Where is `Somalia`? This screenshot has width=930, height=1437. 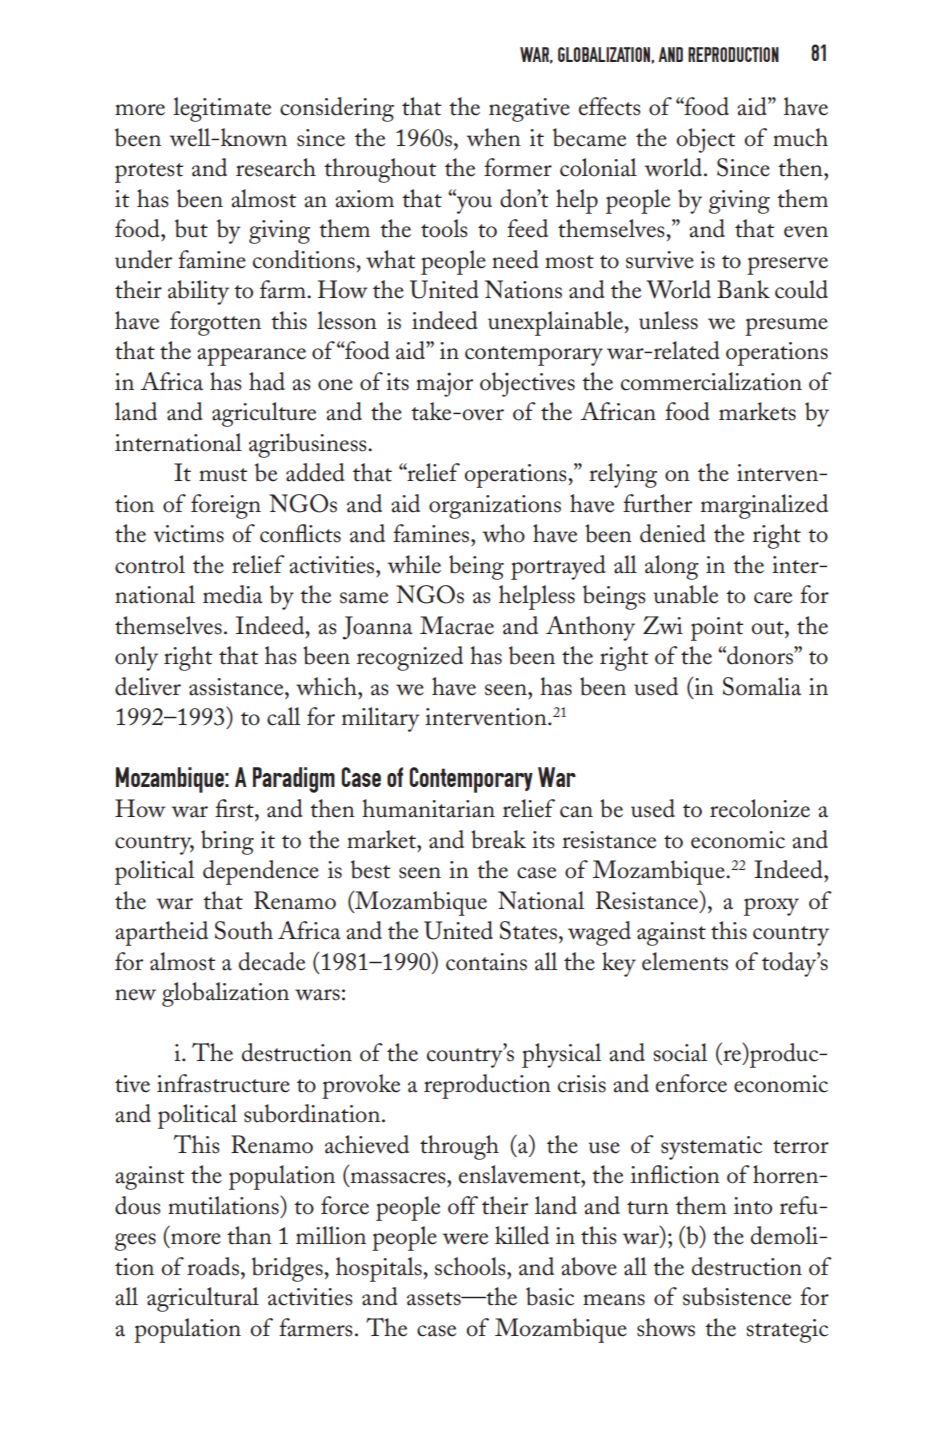 Somalia is located at coordinates (762, 686).
